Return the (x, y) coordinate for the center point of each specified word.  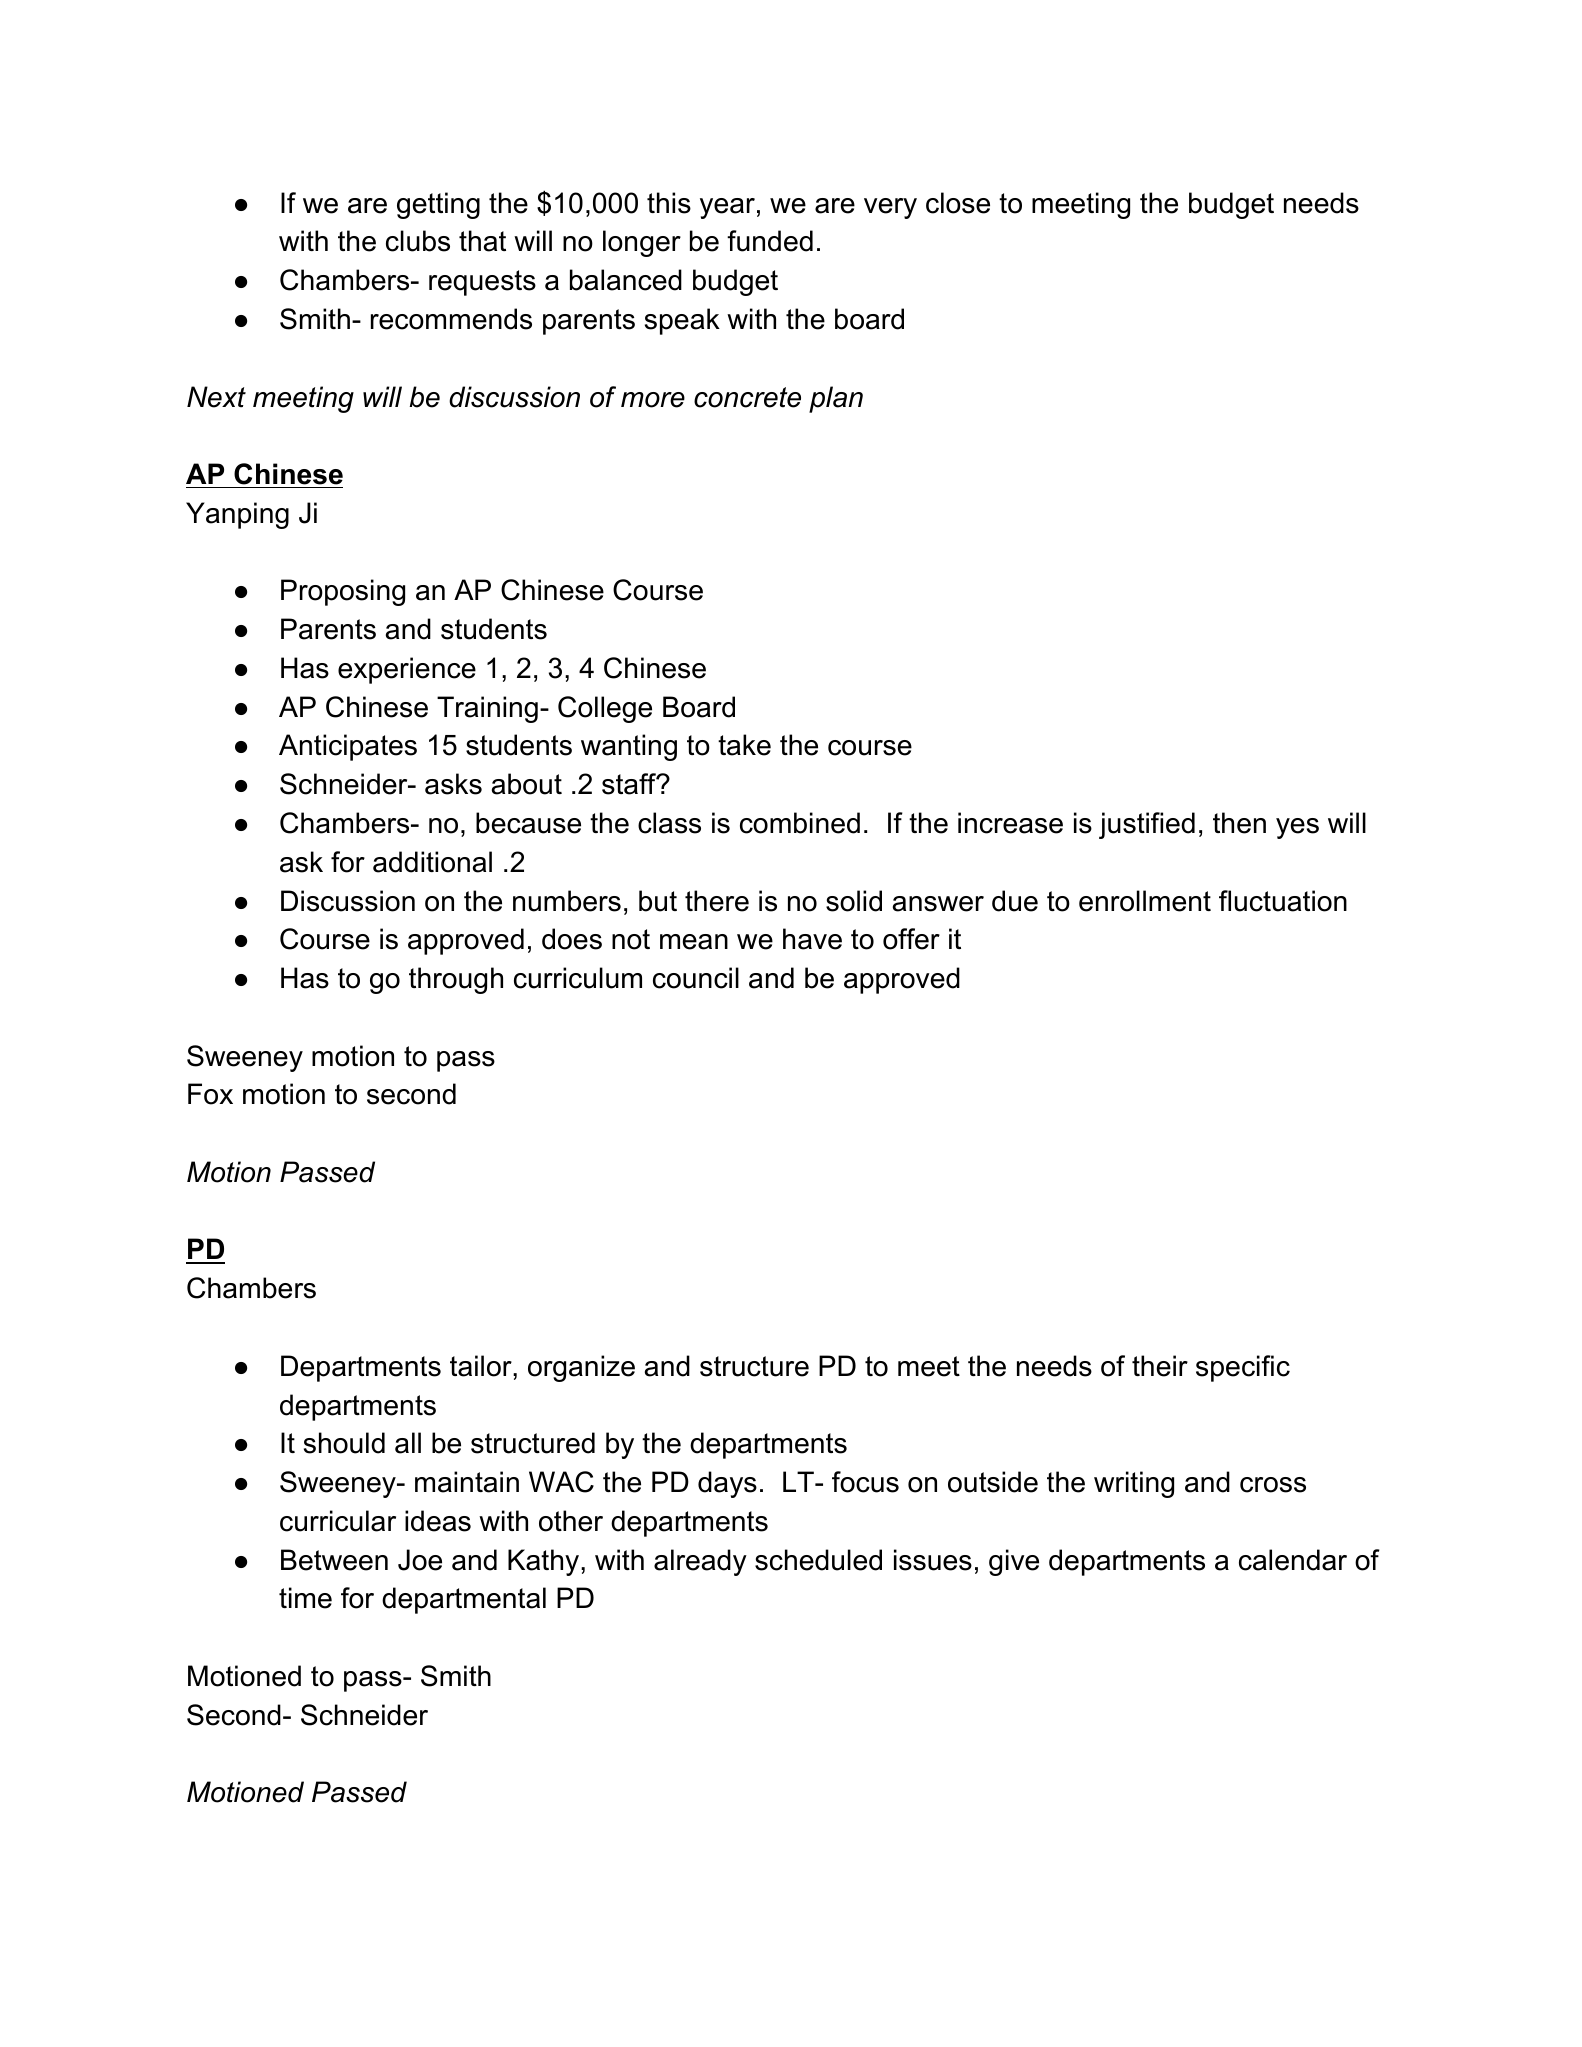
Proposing (343, 592)
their (1160, 1366)
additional (432, 862)
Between (334, 1560)
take (744, 745)
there (717, 901)
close (958, 203)
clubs (418, 241)
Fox (210, 1094)
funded (770, 241)
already (700, 1562)
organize (581, 1368)
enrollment (1145, 901)
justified (1147, 825)
